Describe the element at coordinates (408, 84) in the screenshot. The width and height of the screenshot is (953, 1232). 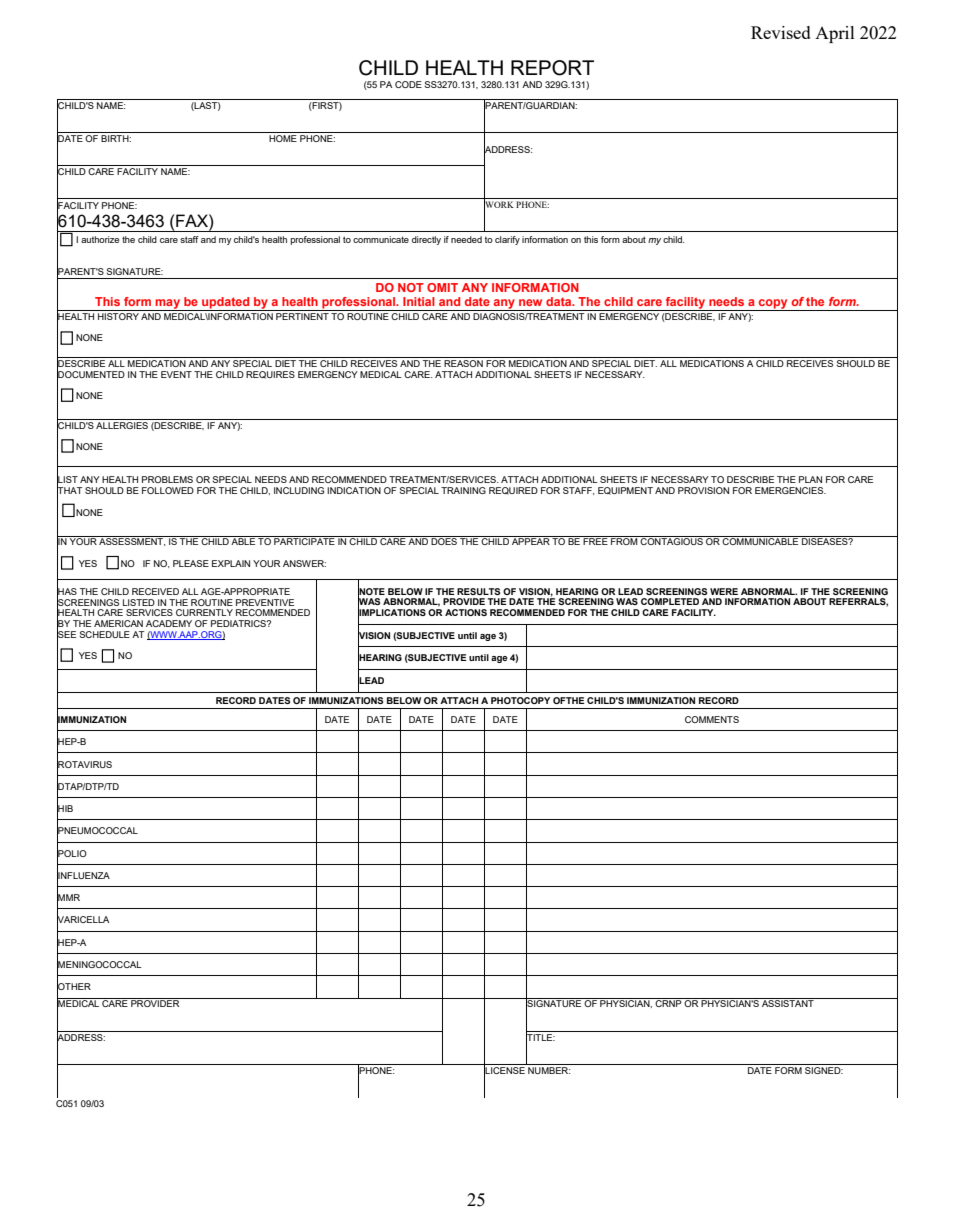
I see `CODE` at that location.
